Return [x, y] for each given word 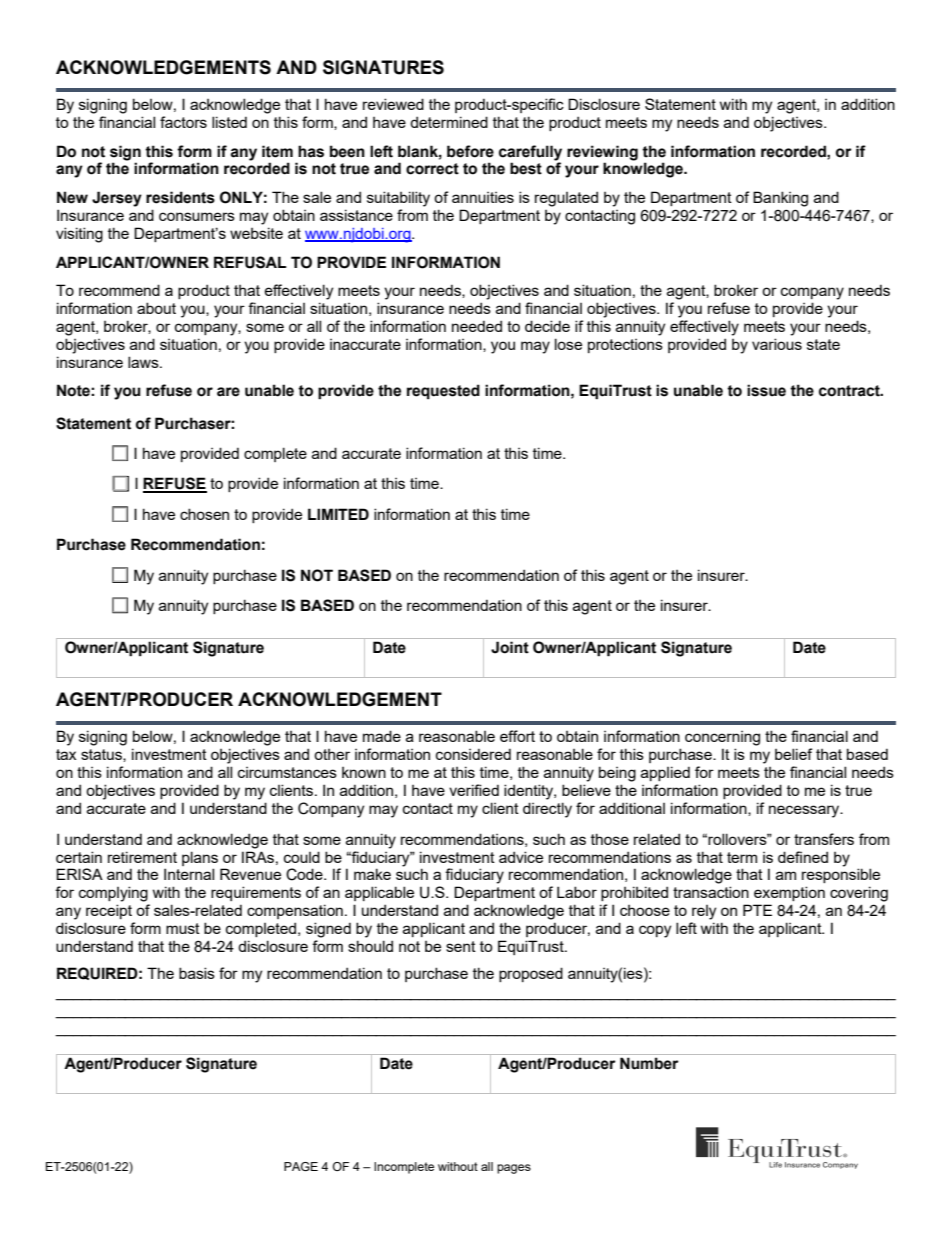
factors [183, 122]
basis [197, 973]
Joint [510, 647]
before [470, 151]
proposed [531, 974]
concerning [722, 738]
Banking [780, 199]
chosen [204, 514]
